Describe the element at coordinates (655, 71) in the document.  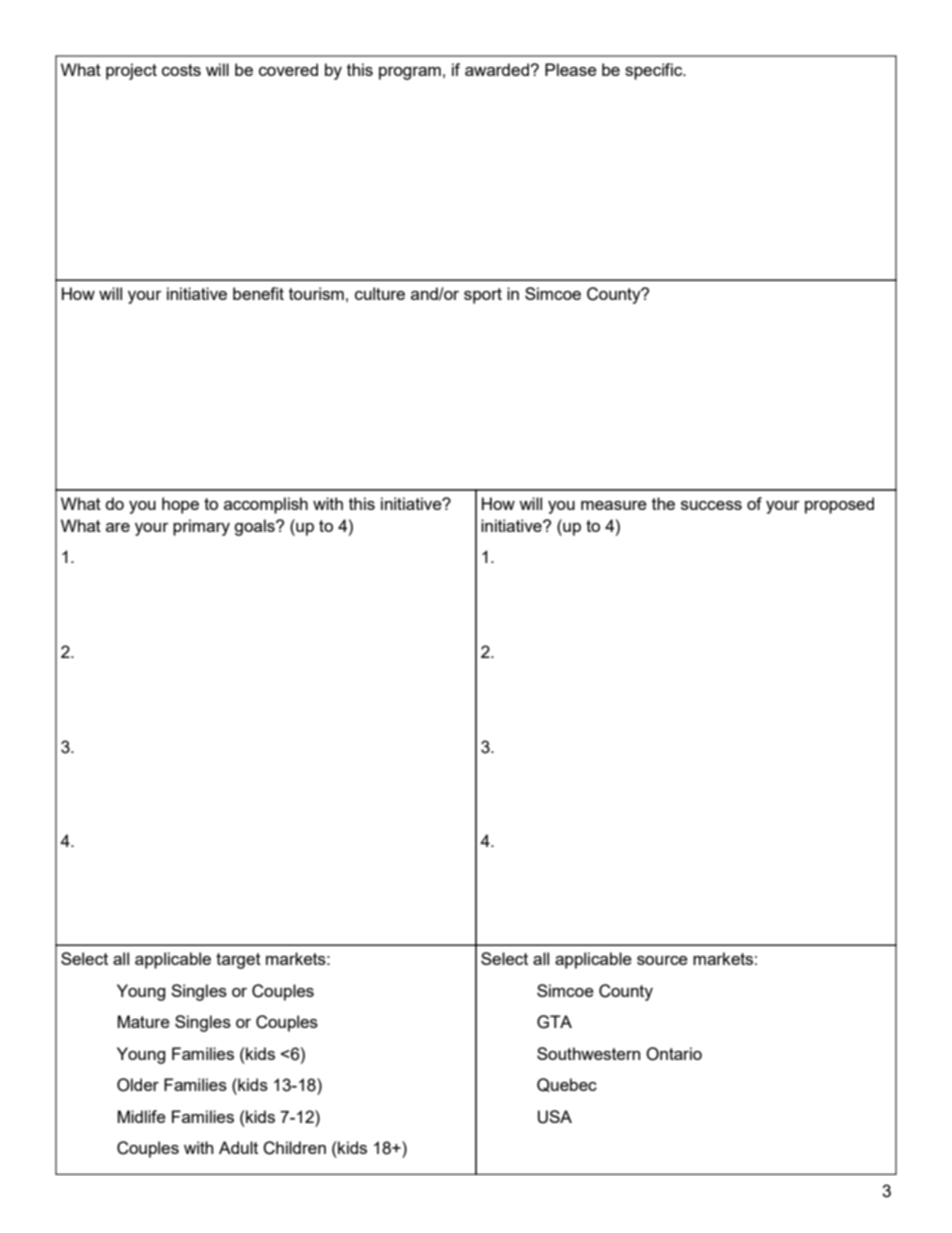
I see `specific` at that location.
